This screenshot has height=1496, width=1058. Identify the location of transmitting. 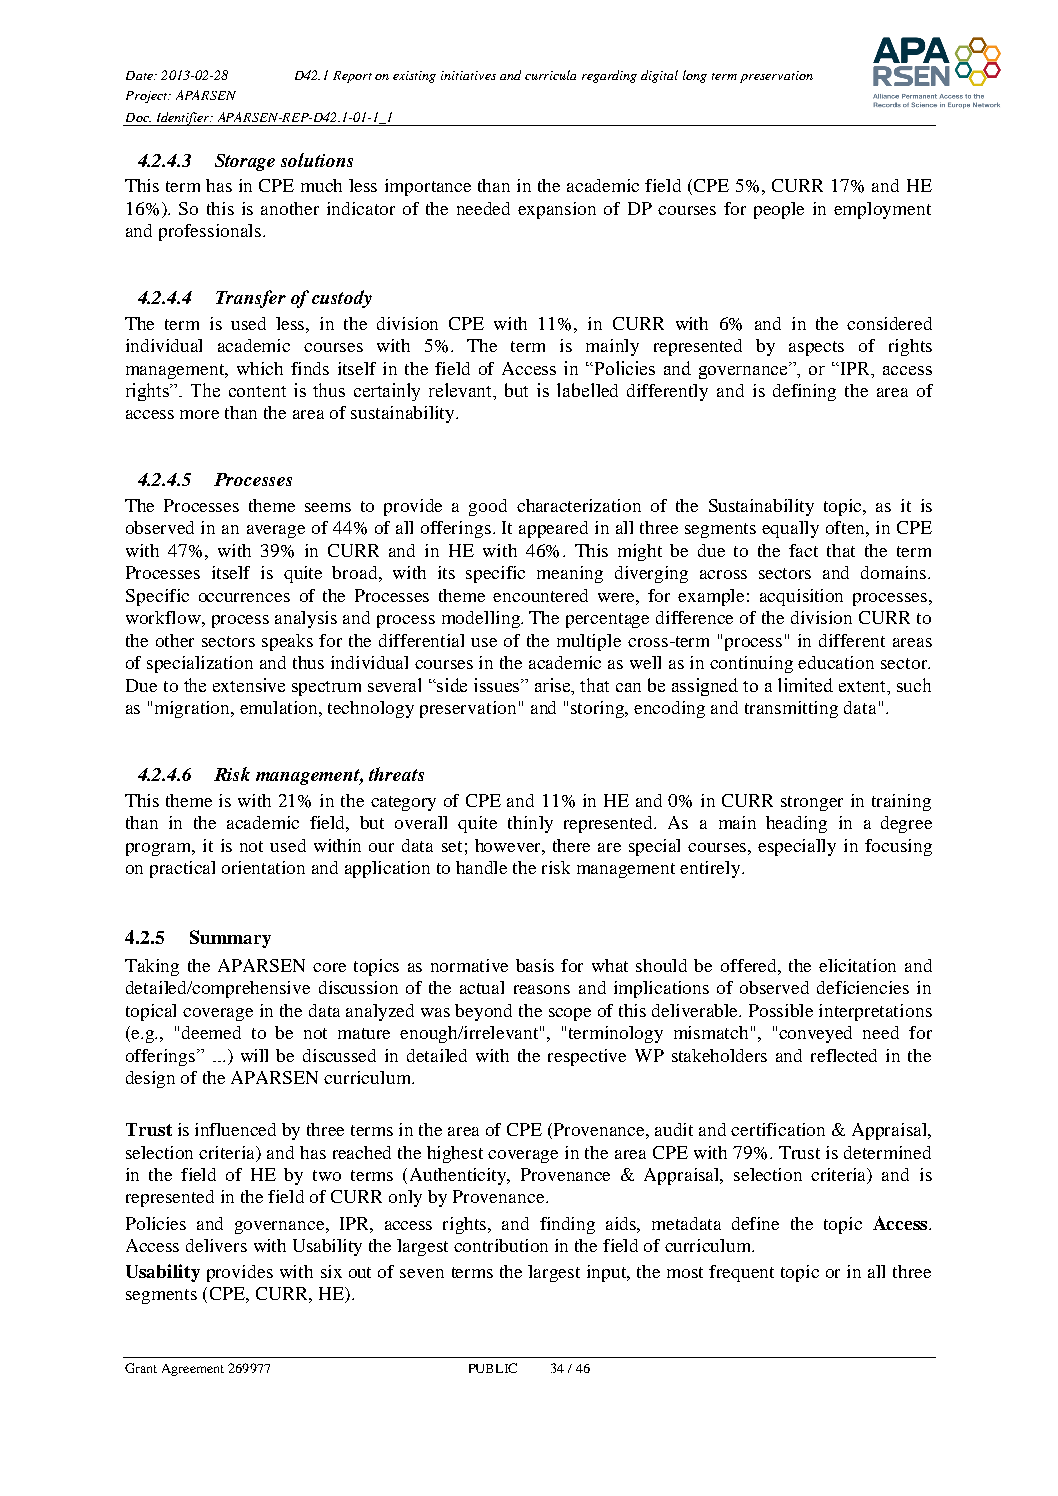
(791, 709).
